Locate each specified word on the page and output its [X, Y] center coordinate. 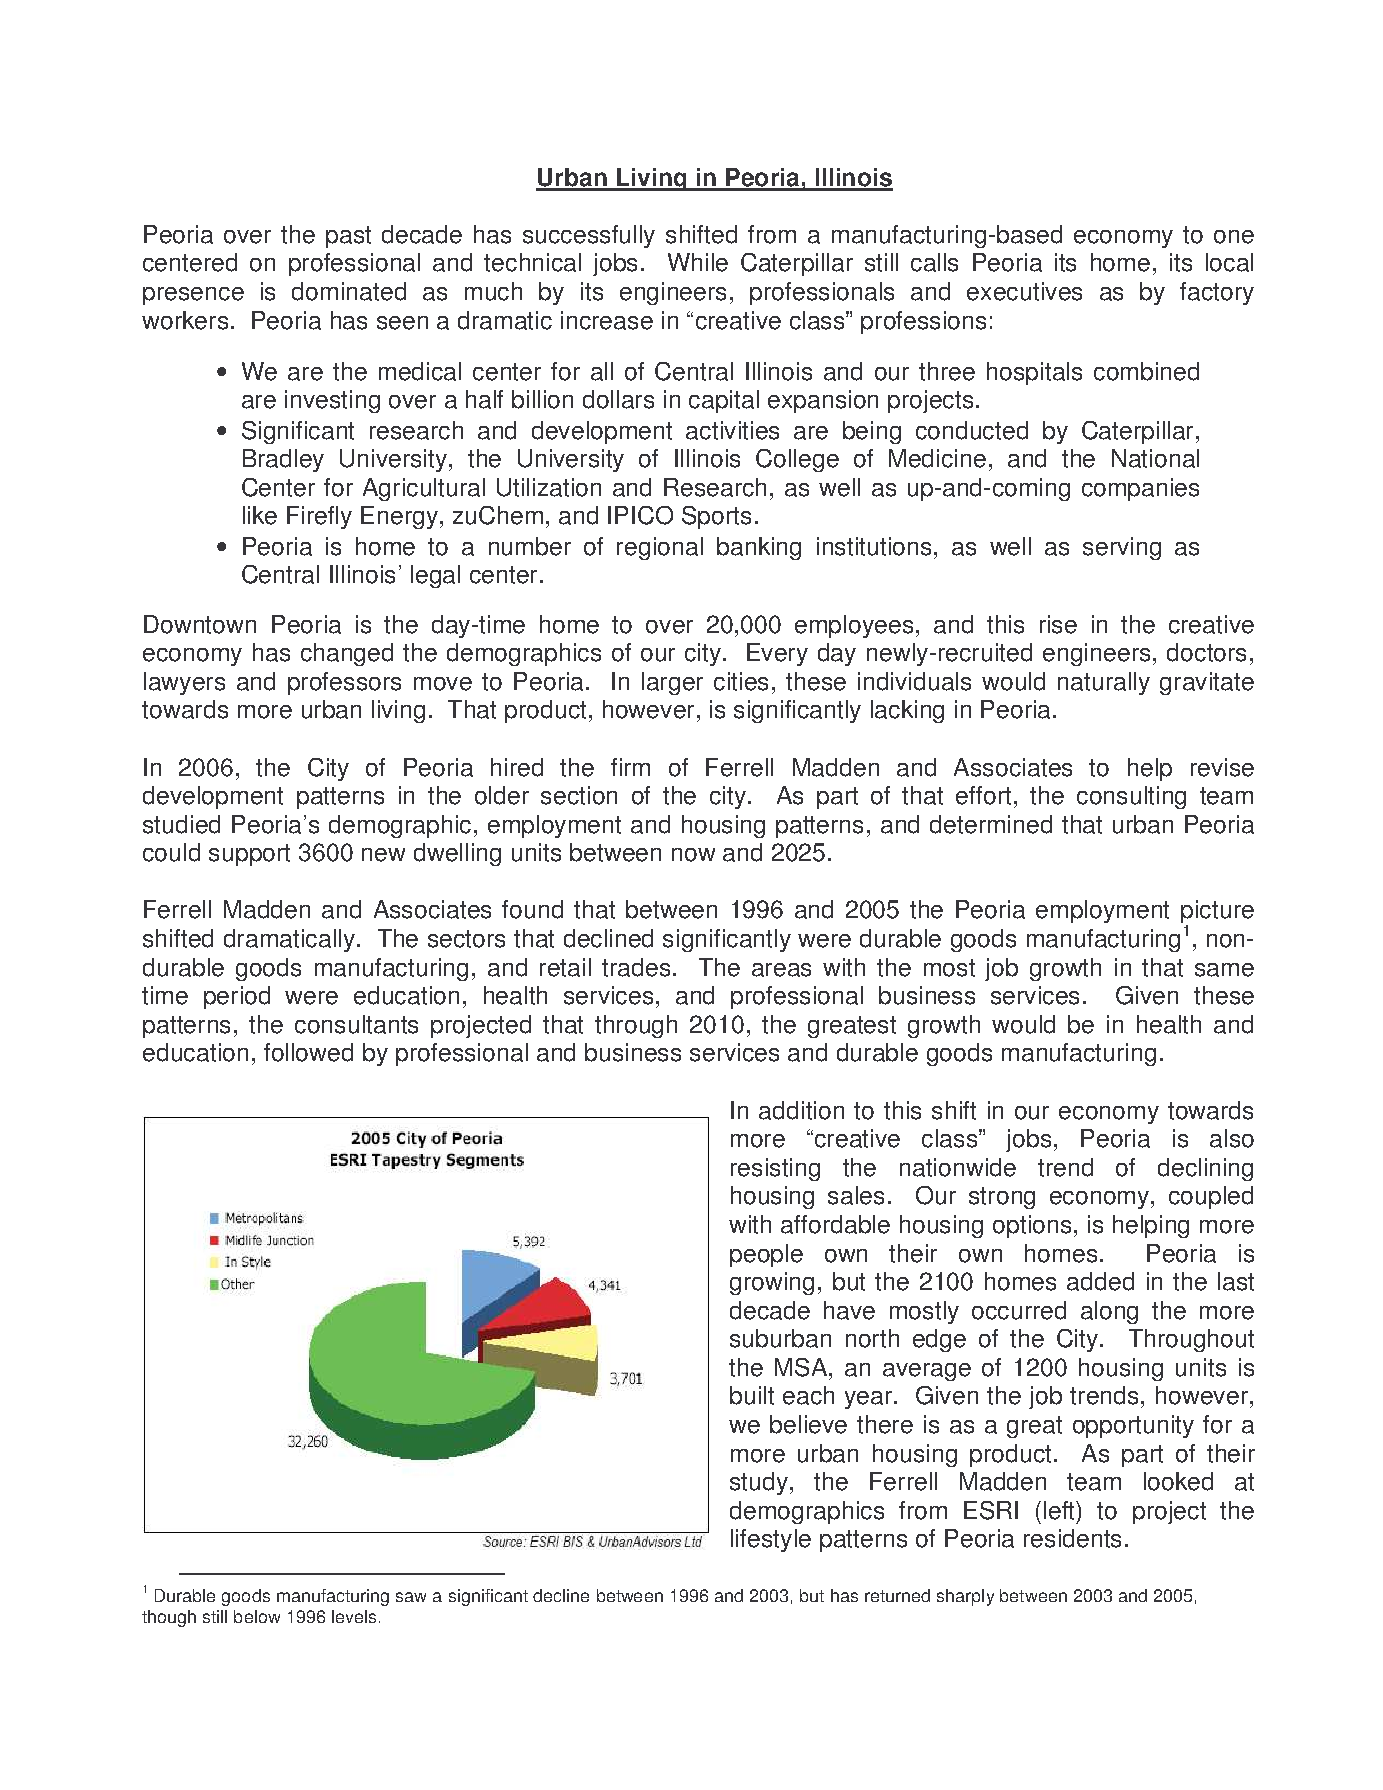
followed [308, 1052]
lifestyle [771, 1540]
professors [344, 683]
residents [1072, 1538]
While [698, 262]
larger [672, 683]
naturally [1104, 683]
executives [1024, 291]
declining [1205, 1169]
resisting [775, 1169]
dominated [349, 291]
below [257, 1616]
